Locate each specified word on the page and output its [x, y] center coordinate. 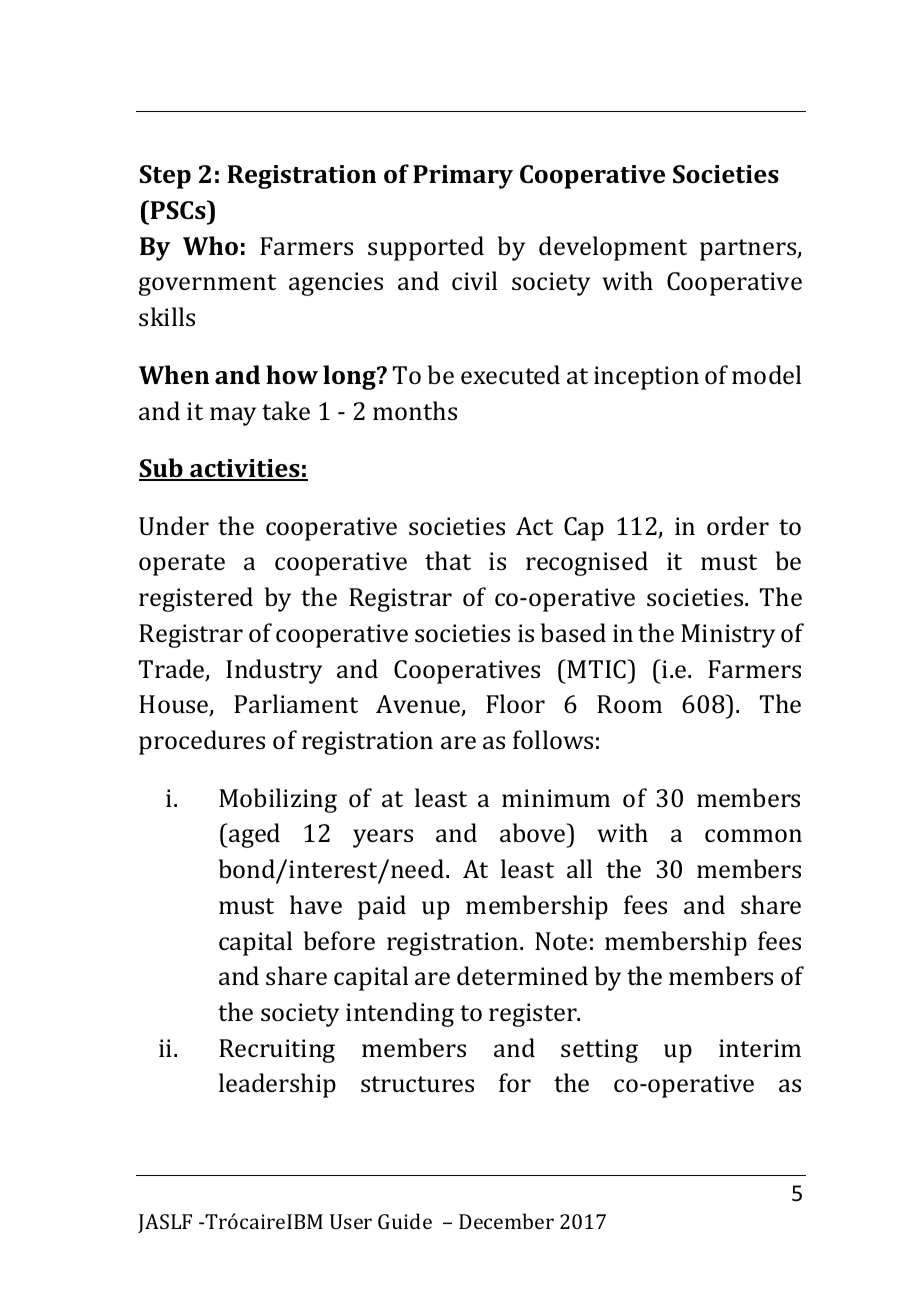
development [613, 248]
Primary [463, 177]
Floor [515, 703]
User [351, 1221]
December [506, 1221]
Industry [274, 671]
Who [210, 245]
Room [629, 704]
